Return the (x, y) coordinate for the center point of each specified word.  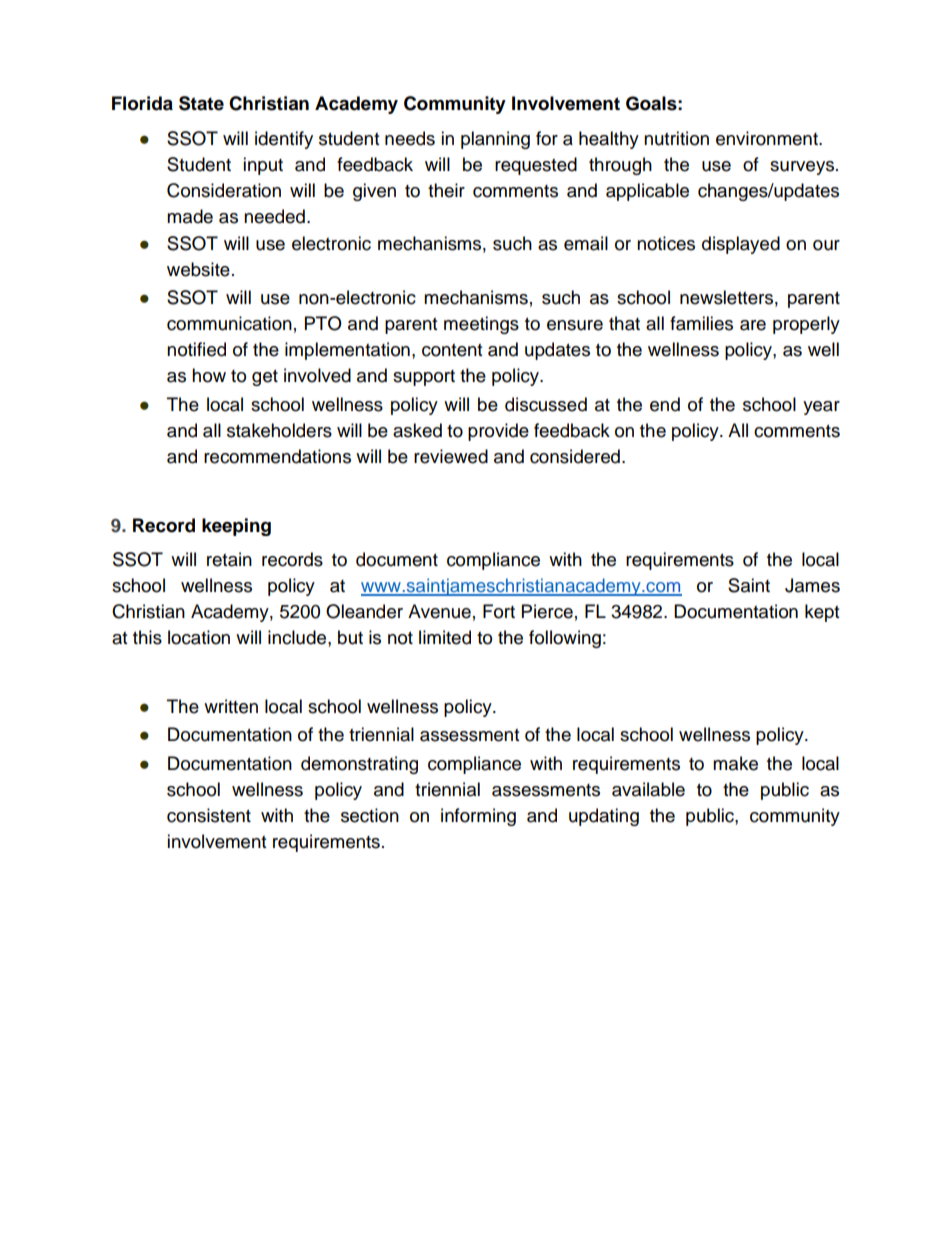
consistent (209, 815)
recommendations (277, 456)
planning (495, 140)
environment (768, 138)
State (201, 103)
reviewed (451, 456)
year (821, 408)
